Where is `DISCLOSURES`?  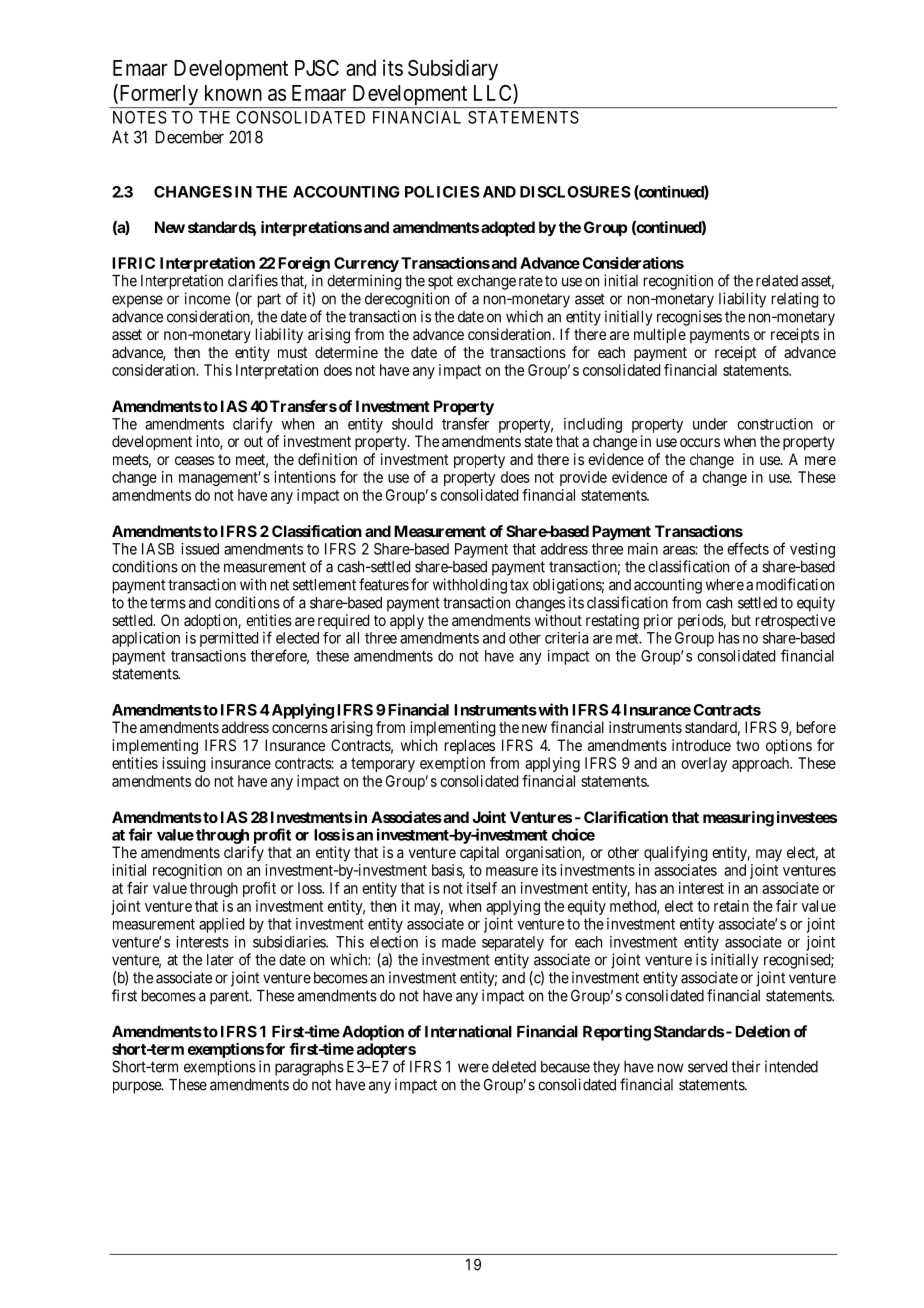
DISCLOSURES is located at coordinates (575, 192).
